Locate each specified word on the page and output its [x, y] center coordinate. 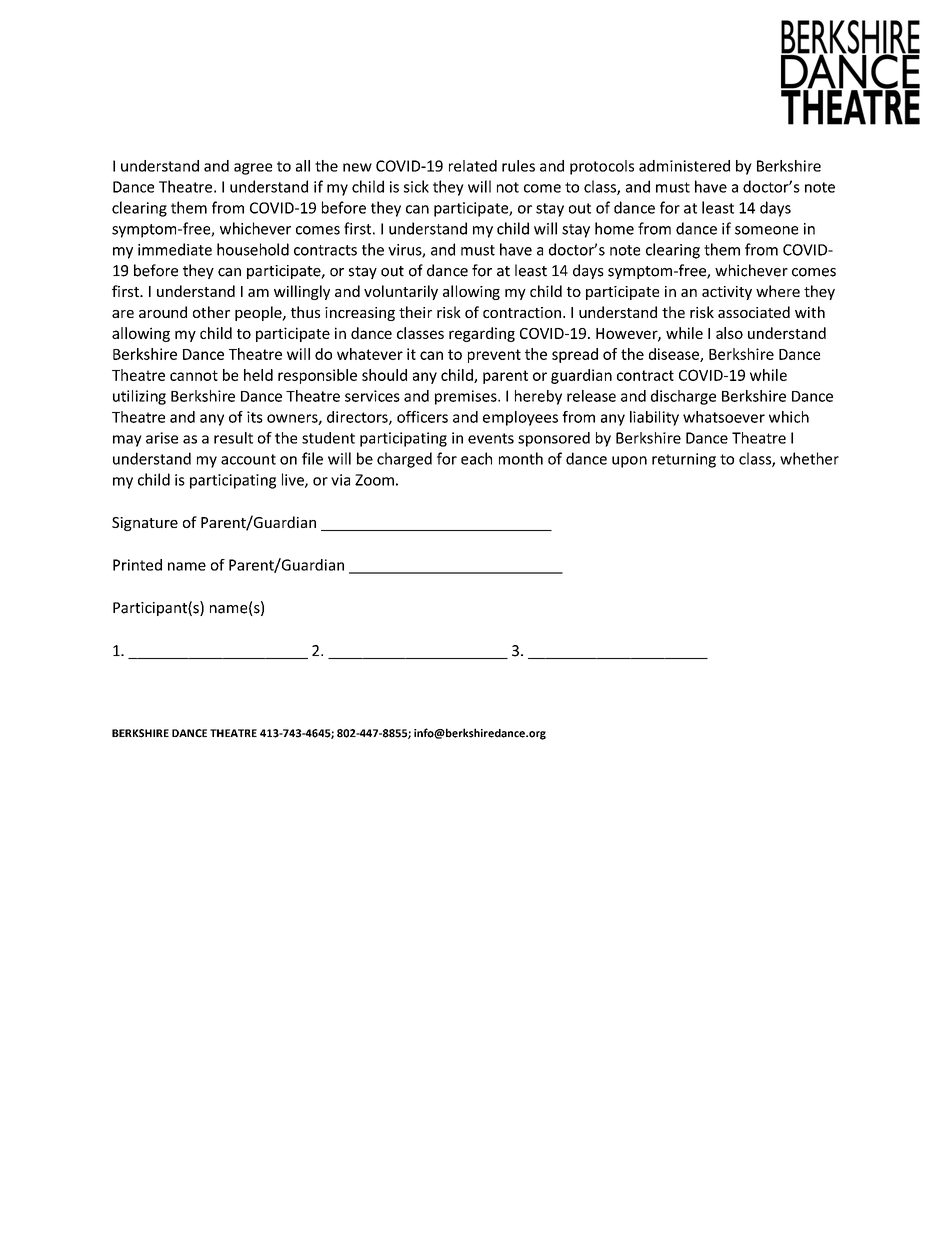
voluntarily [401, 292]
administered [684, 166]
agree [253, 169]
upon [629, 462]
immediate [175, 249]
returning [684, 460]
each [476, 458]
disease [675, 355]
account [248, 459]
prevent [494, 356]
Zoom [374, 480]
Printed [137, 565]
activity [727, 293]
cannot [194, 375]
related [473, 166]
